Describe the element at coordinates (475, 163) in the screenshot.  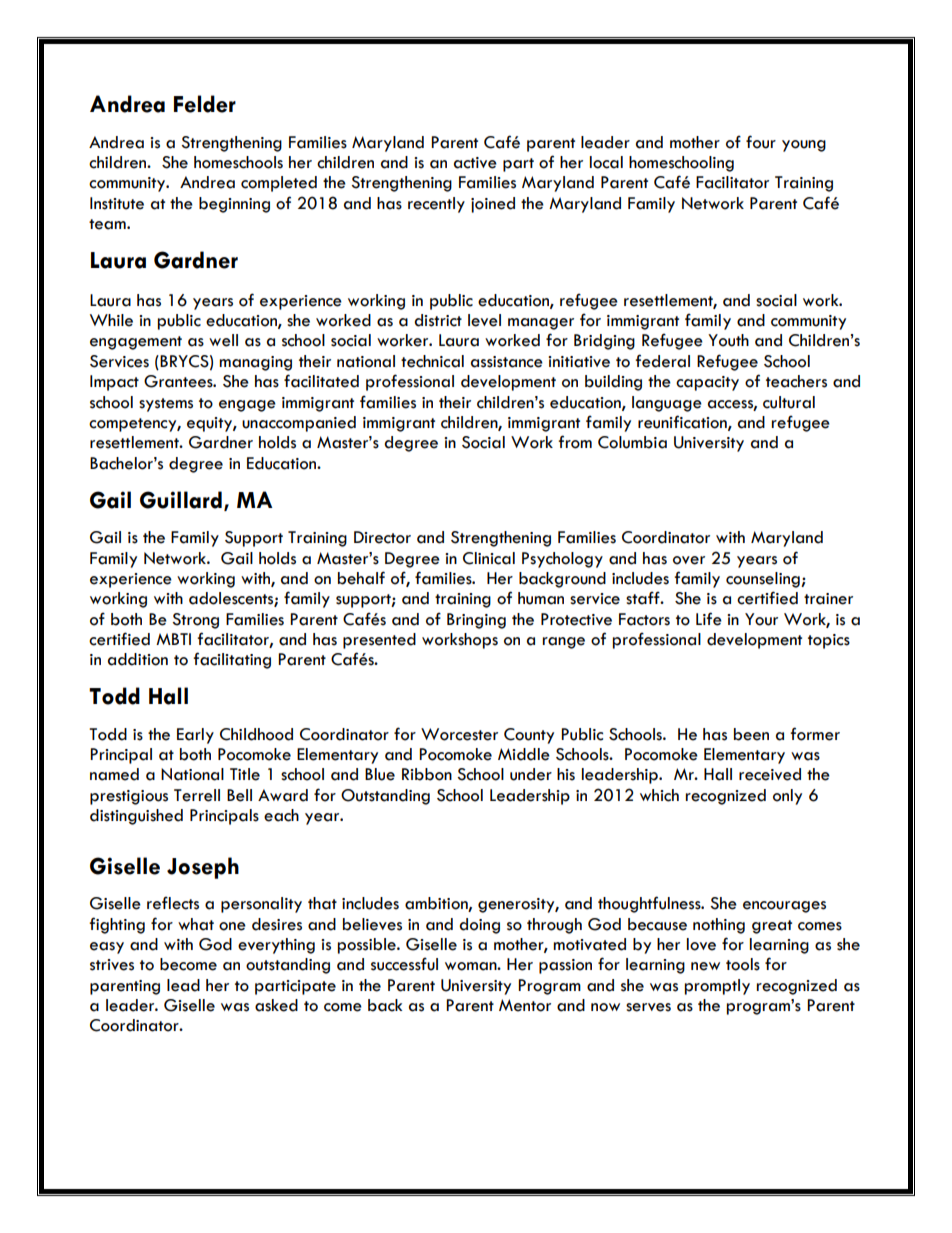
I see `active` at that location.
